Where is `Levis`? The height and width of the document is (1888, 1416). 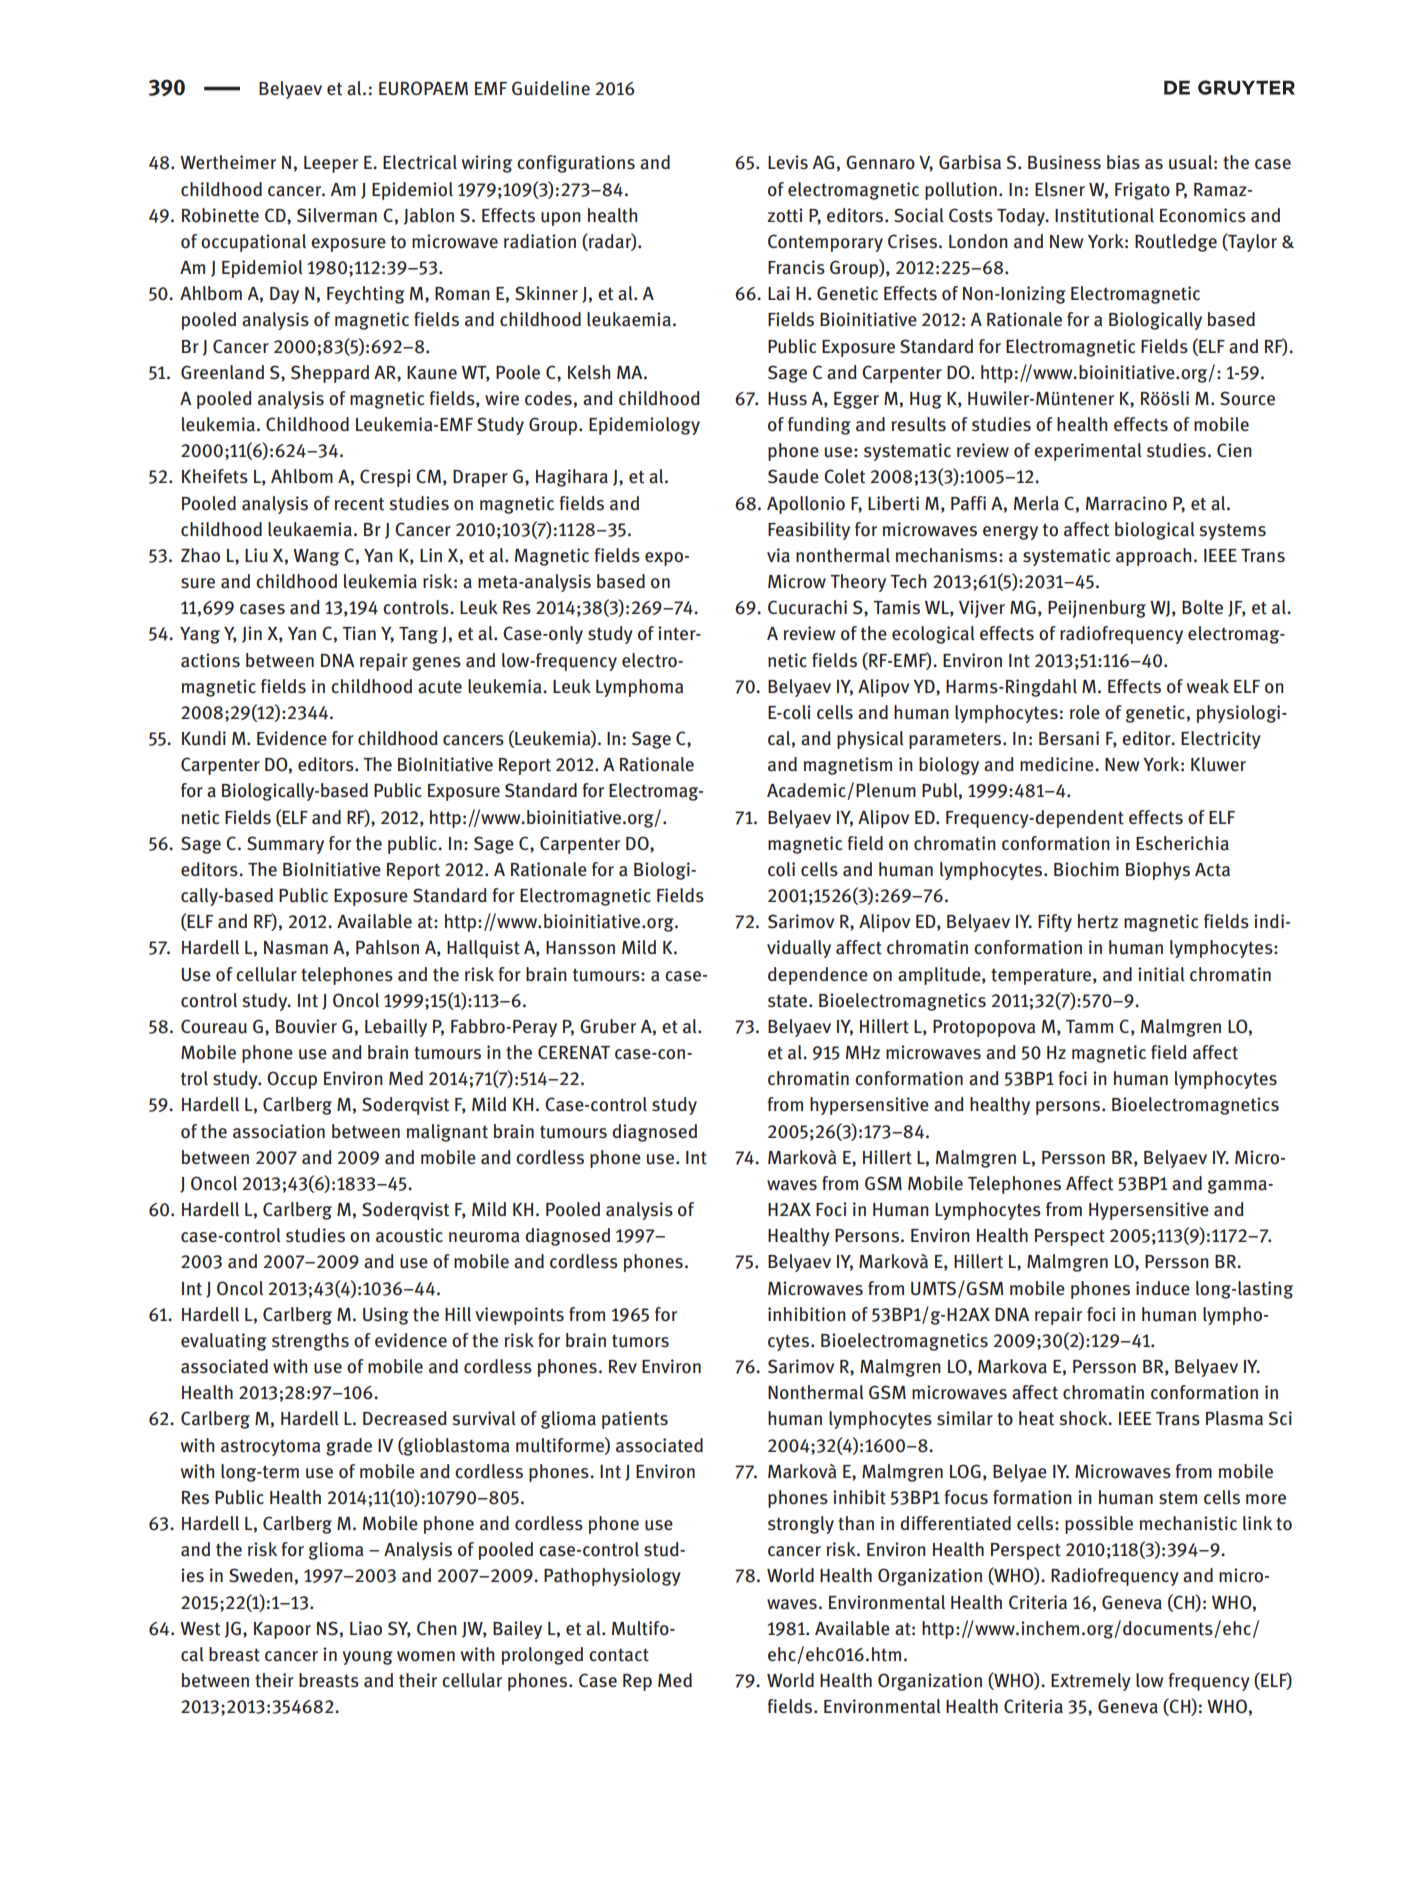
Levis is located at coordinates (788, 162).
